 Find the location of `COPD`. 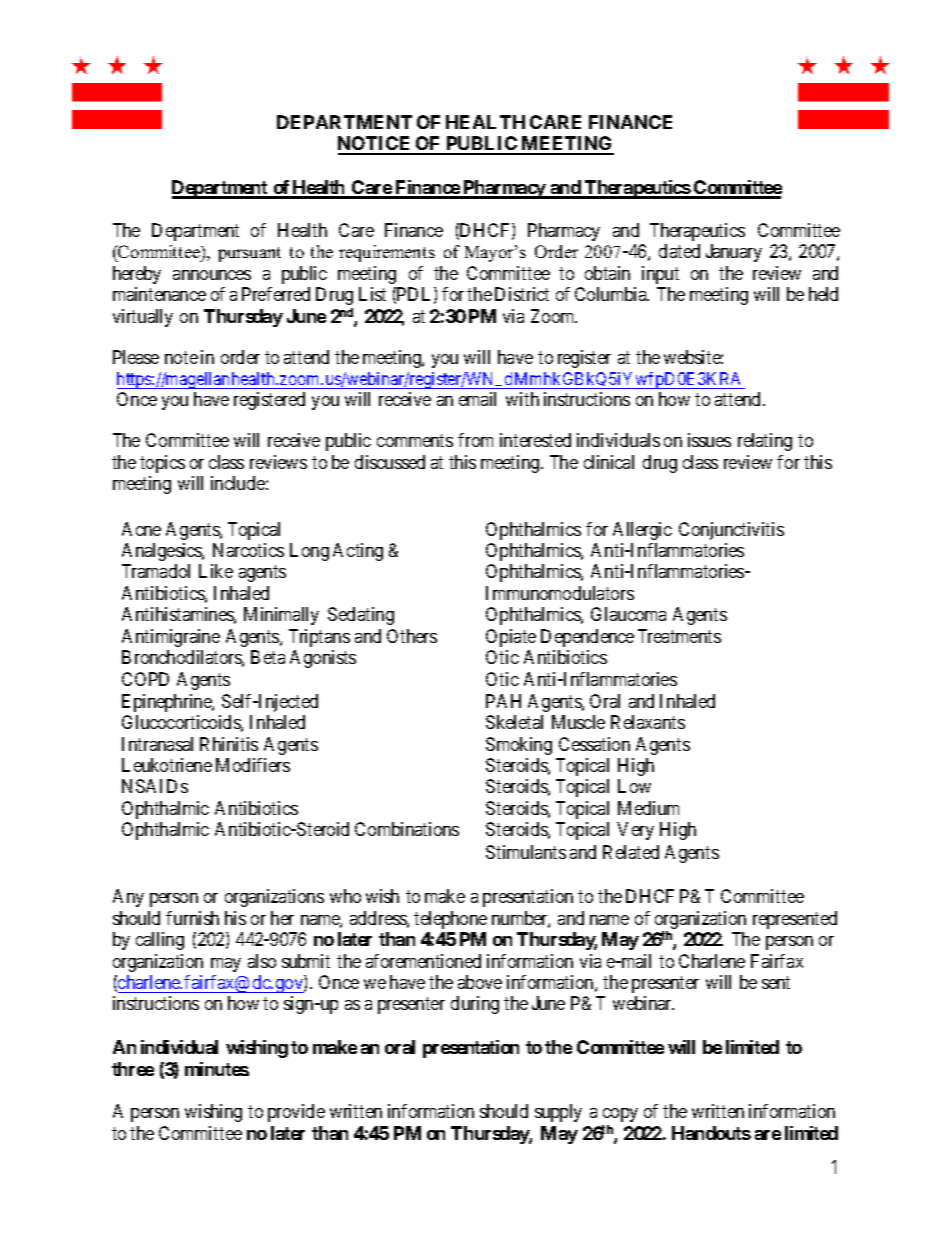

COPD is located at coordinates (145, 679).
